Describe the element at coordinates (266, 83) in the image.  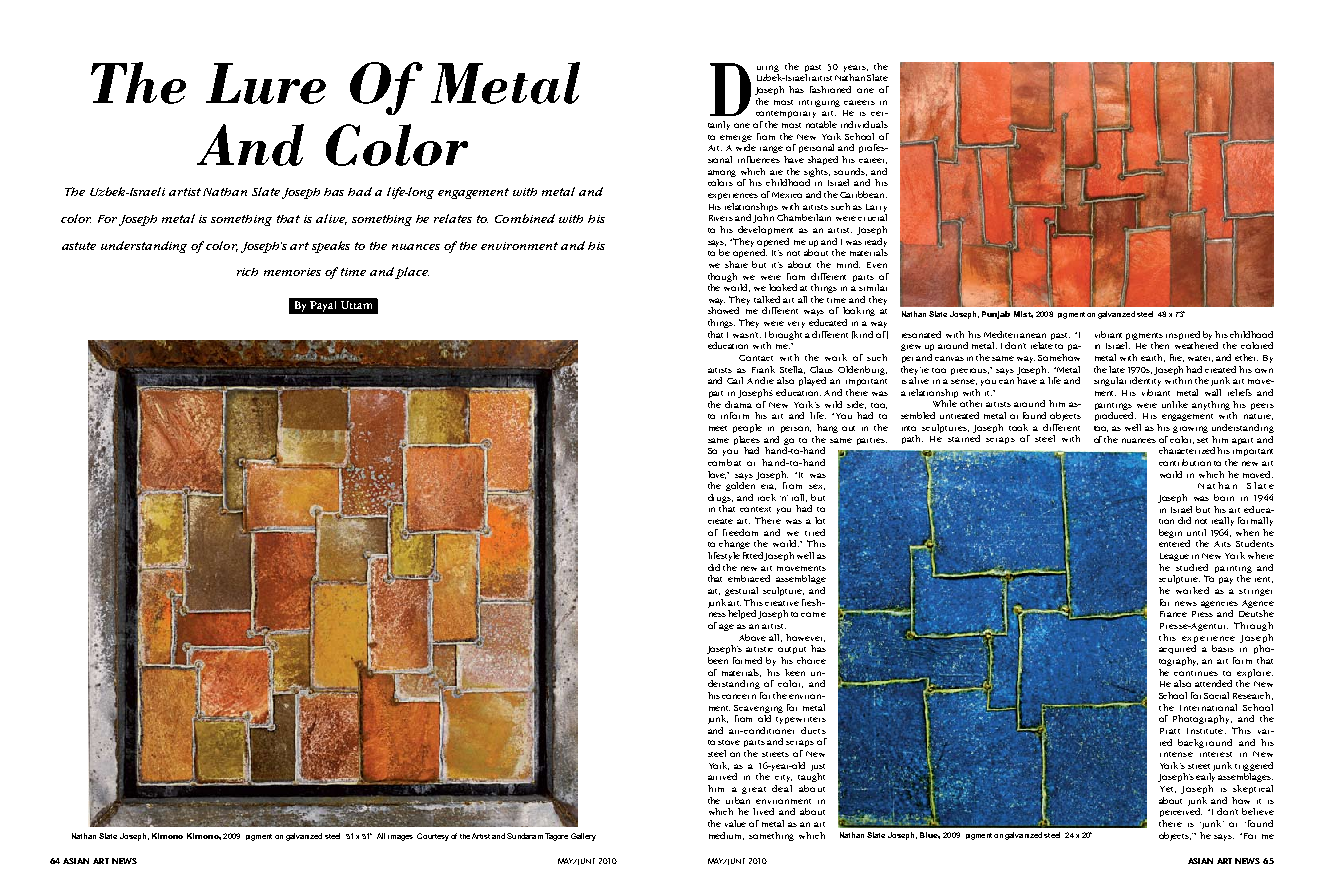
I see `Lure` at that location.
